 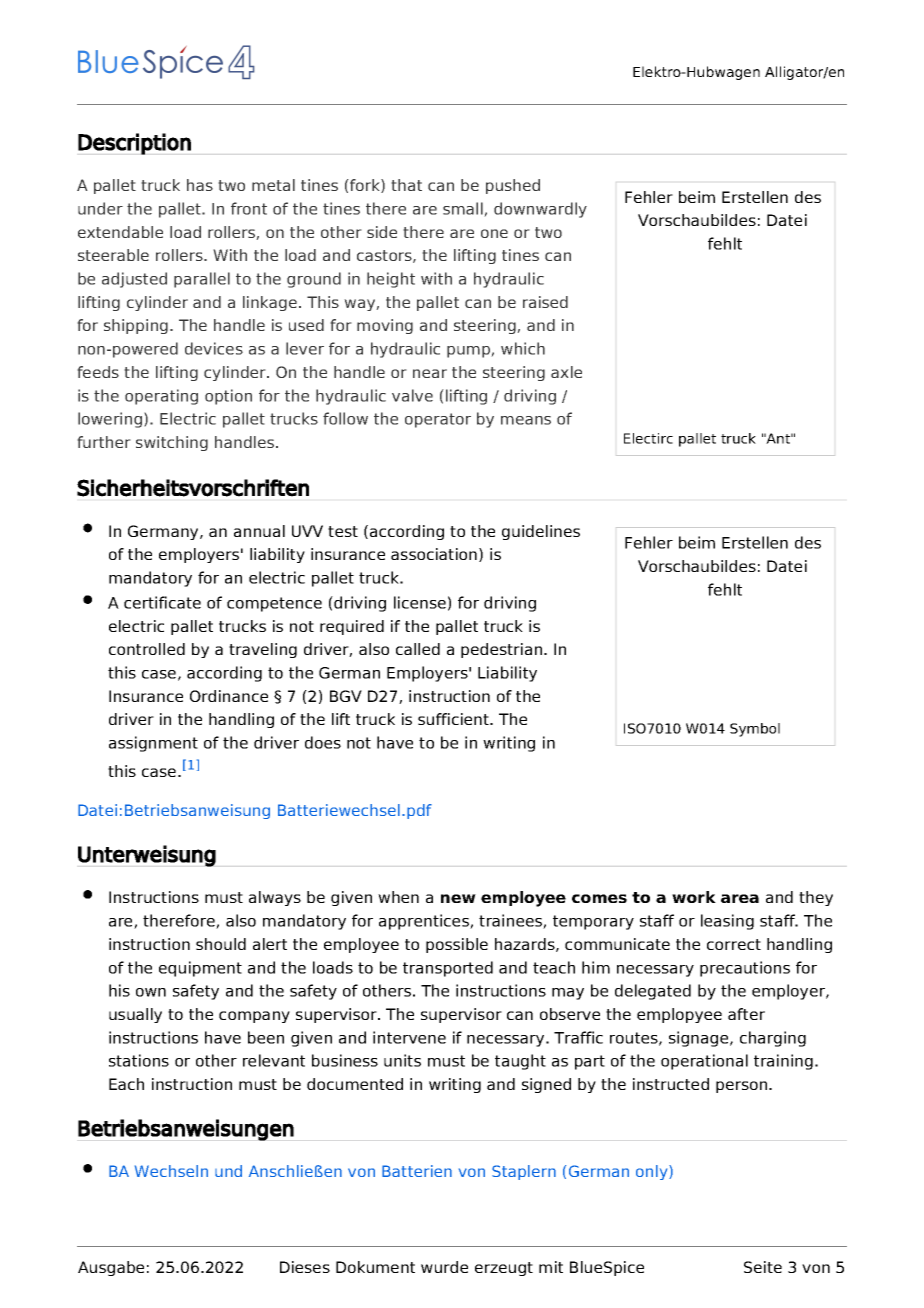 I want to click on certificate, so click(x=162, y=602).
